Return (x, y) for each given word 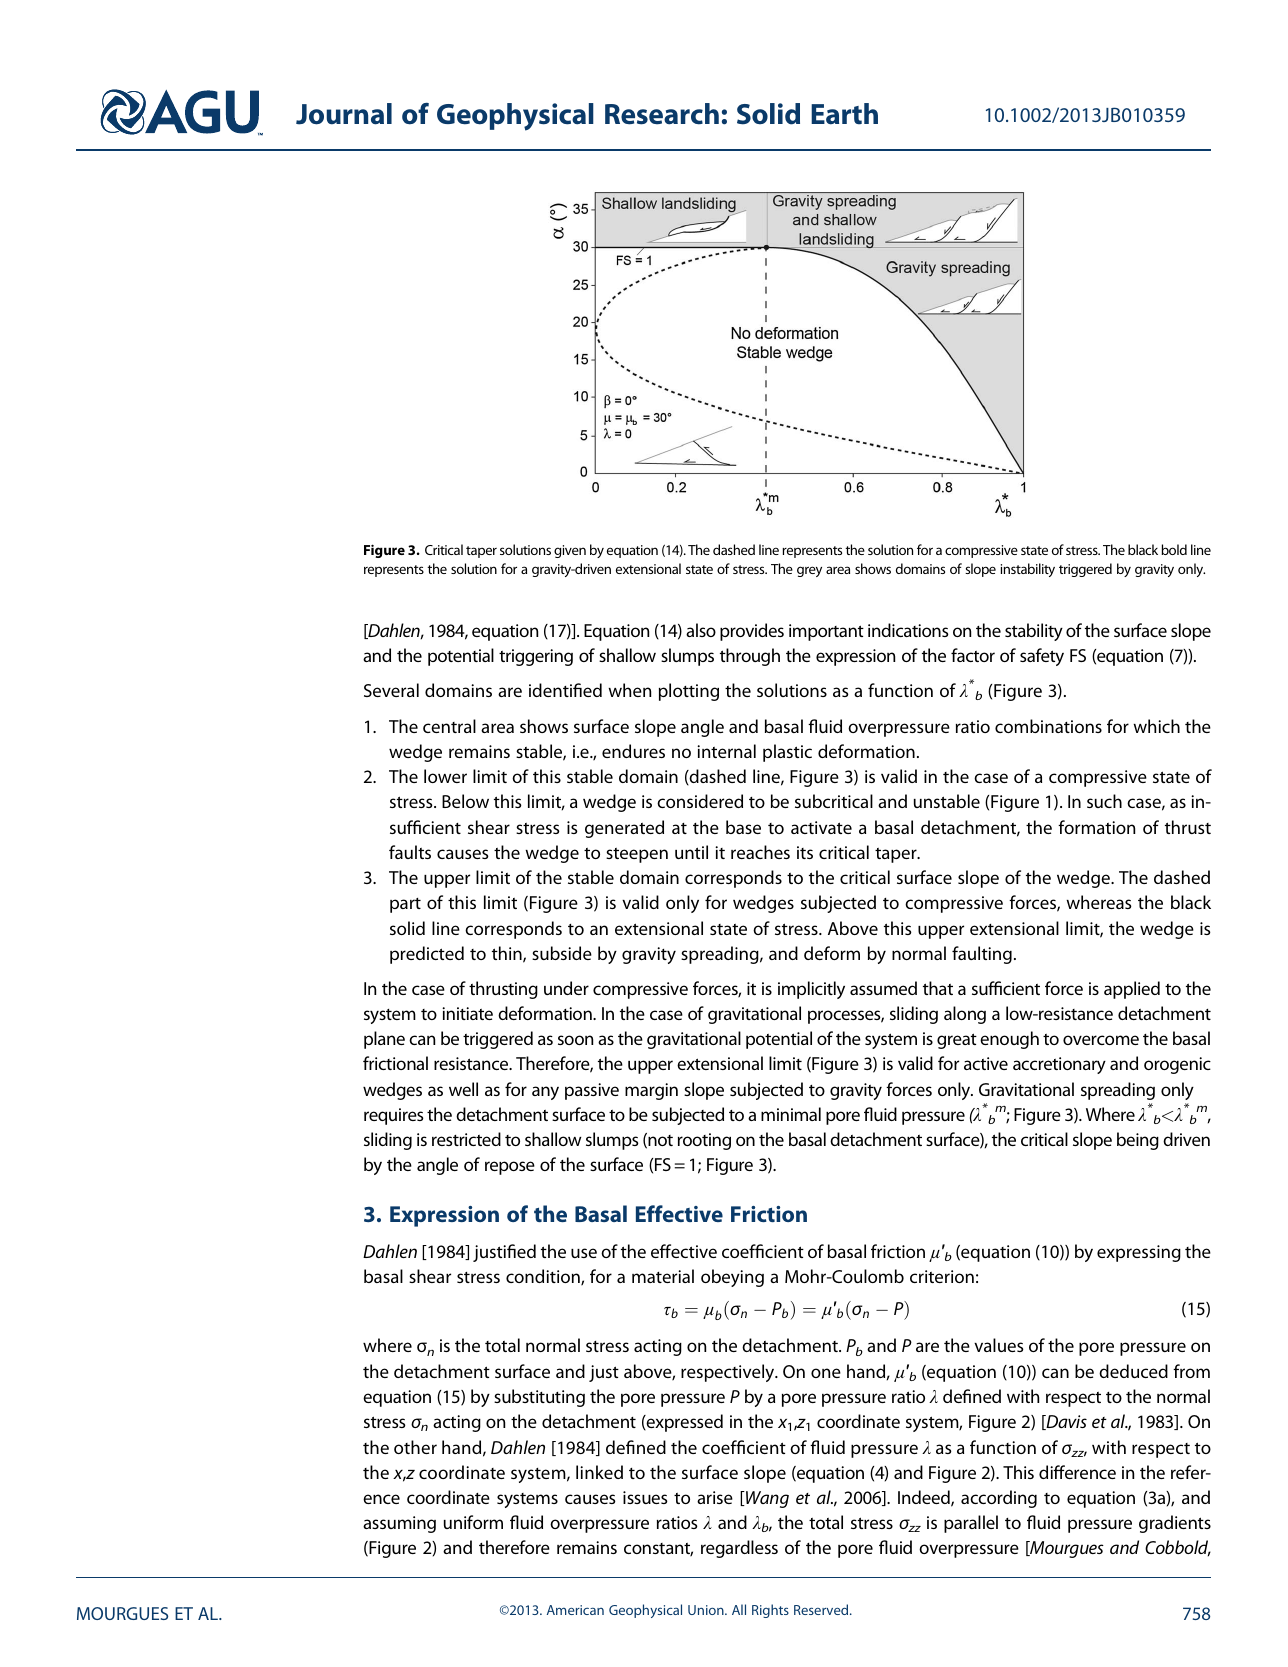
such (1104, 801)
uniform (473, 1522)
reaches (760, 852)
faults (410, 852)
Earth (844, 114)
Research (662, 114)
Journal (344, 114)
